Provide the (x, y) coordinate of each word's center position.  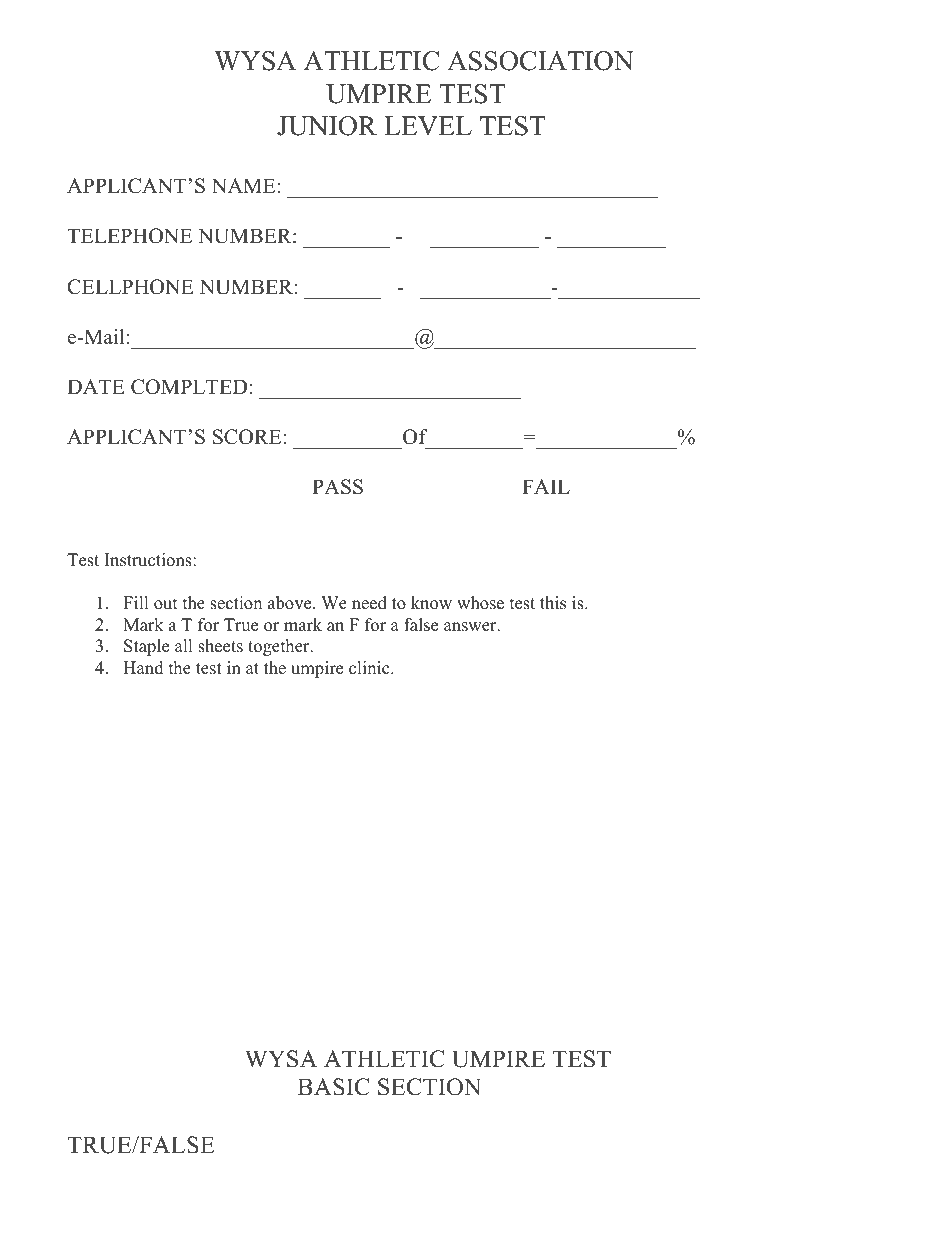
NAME (245, 185)
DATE (96, 386)
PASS (337, 487)
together (280, 647)
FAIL (546, 486)
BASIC (334, 1087)
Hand (143, 668)
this (553, 603)
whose (480, 603)
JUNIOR (327, 126)
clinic (370, 668)
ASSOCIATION (540, 61)
